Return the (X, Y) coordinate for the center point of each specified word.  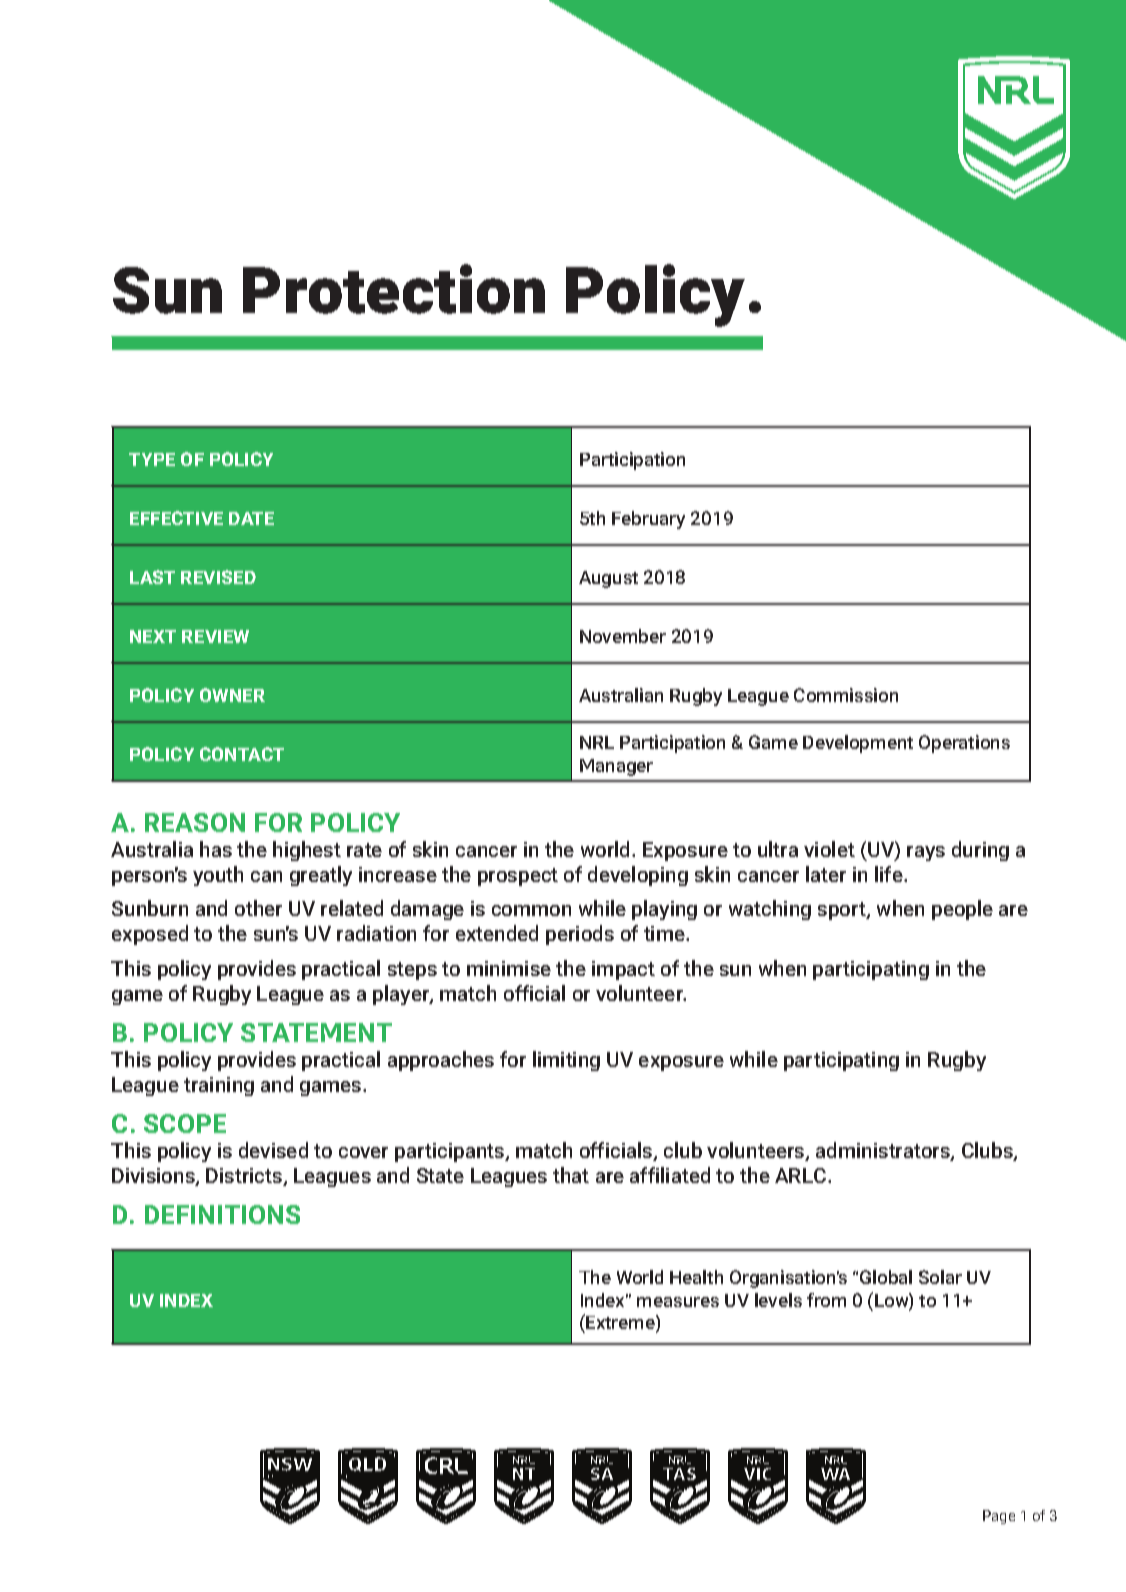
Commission (846, 695)
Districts (245, 1177)
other (258, 908)
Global (886, 1277)
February (648, 520)
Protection (394, 289)
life (890, 874)
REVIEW (215, 636)
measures (678, 1302)
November (623, 636)
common (531, 910)
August (608, 579)
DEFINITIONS (222, 1214)
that (571, 1175)
